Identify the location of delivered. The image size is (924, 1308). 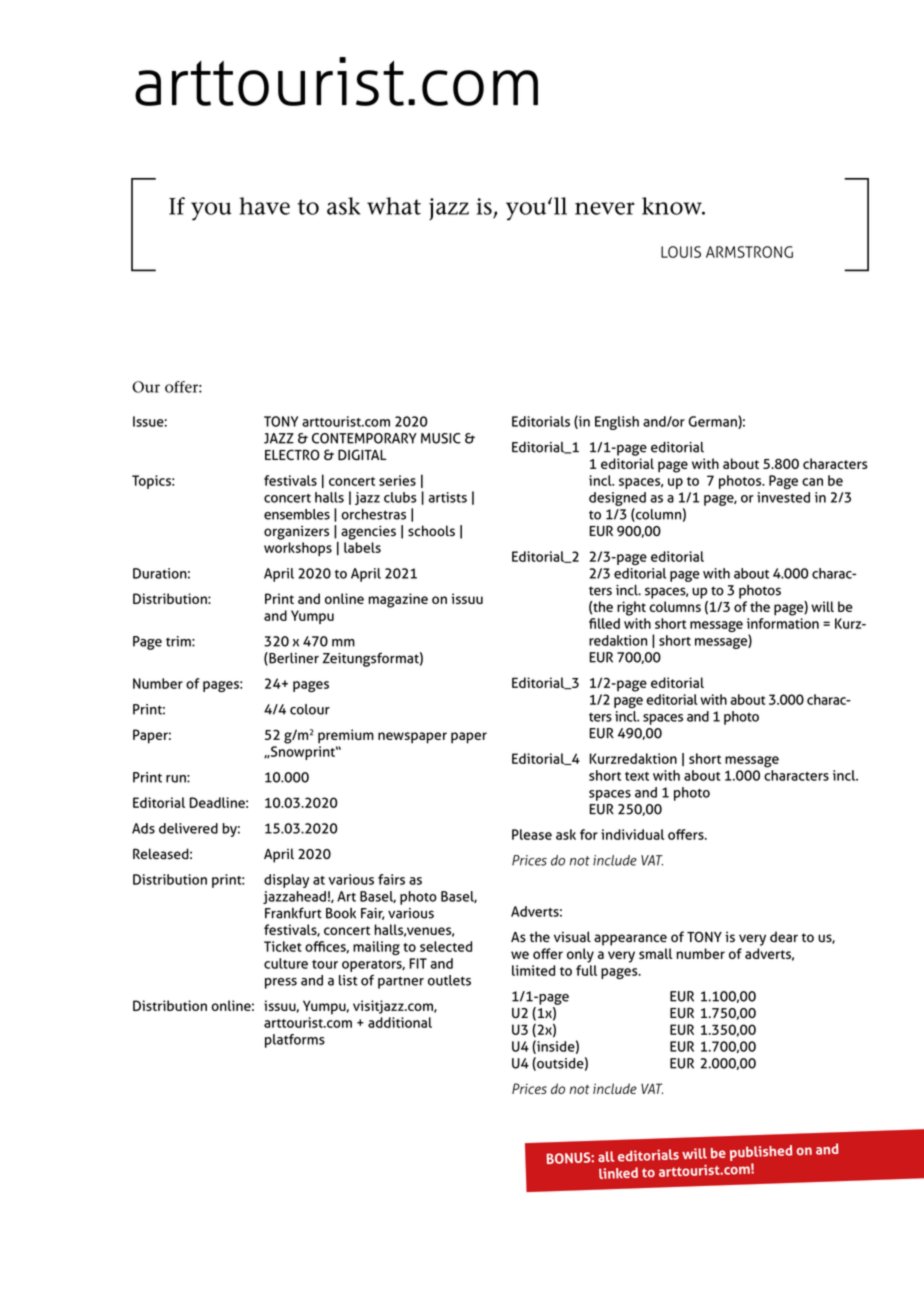
(188, 828).
